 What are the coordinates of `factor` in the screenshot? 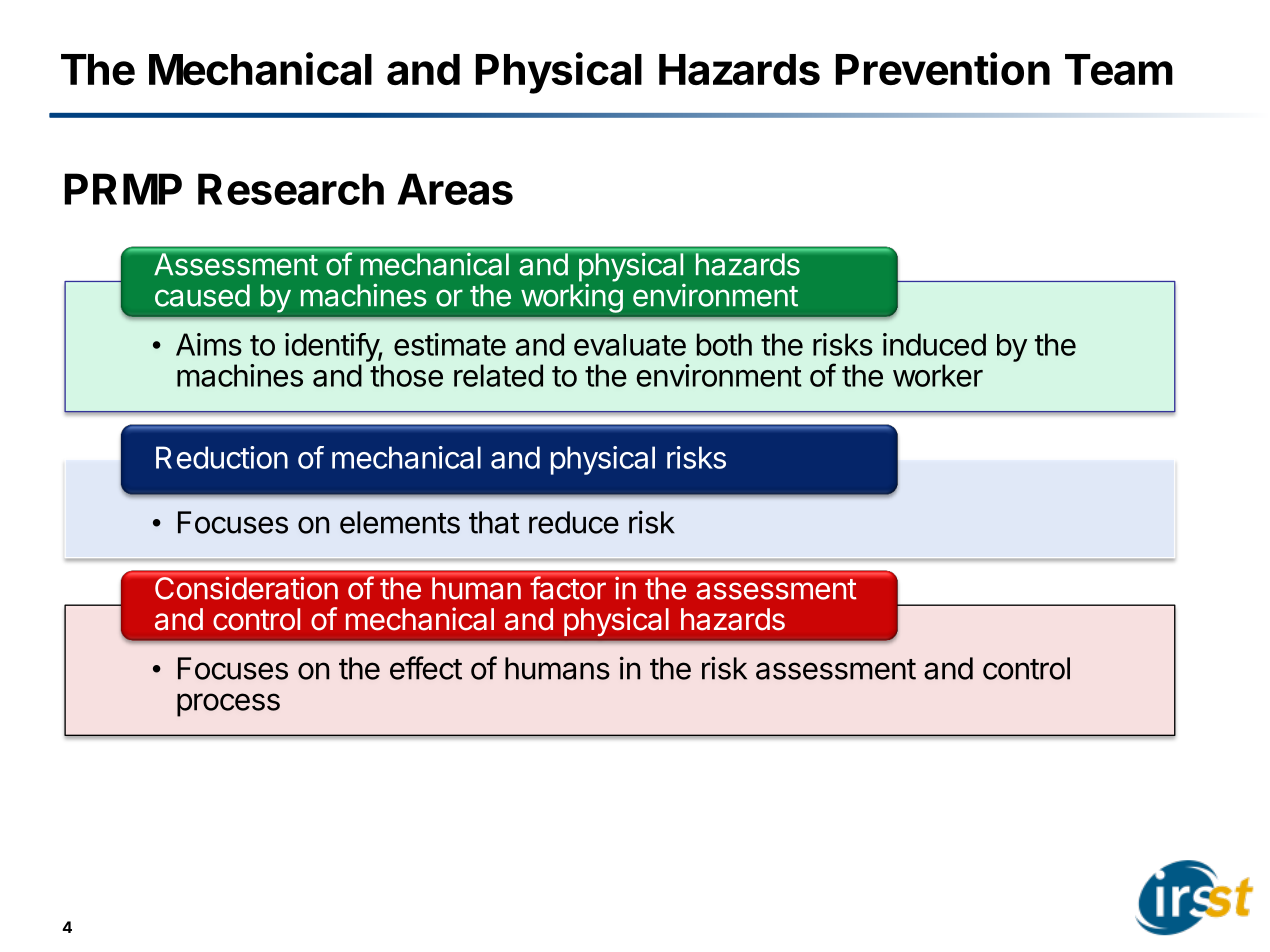 It's located at (568, 588).
